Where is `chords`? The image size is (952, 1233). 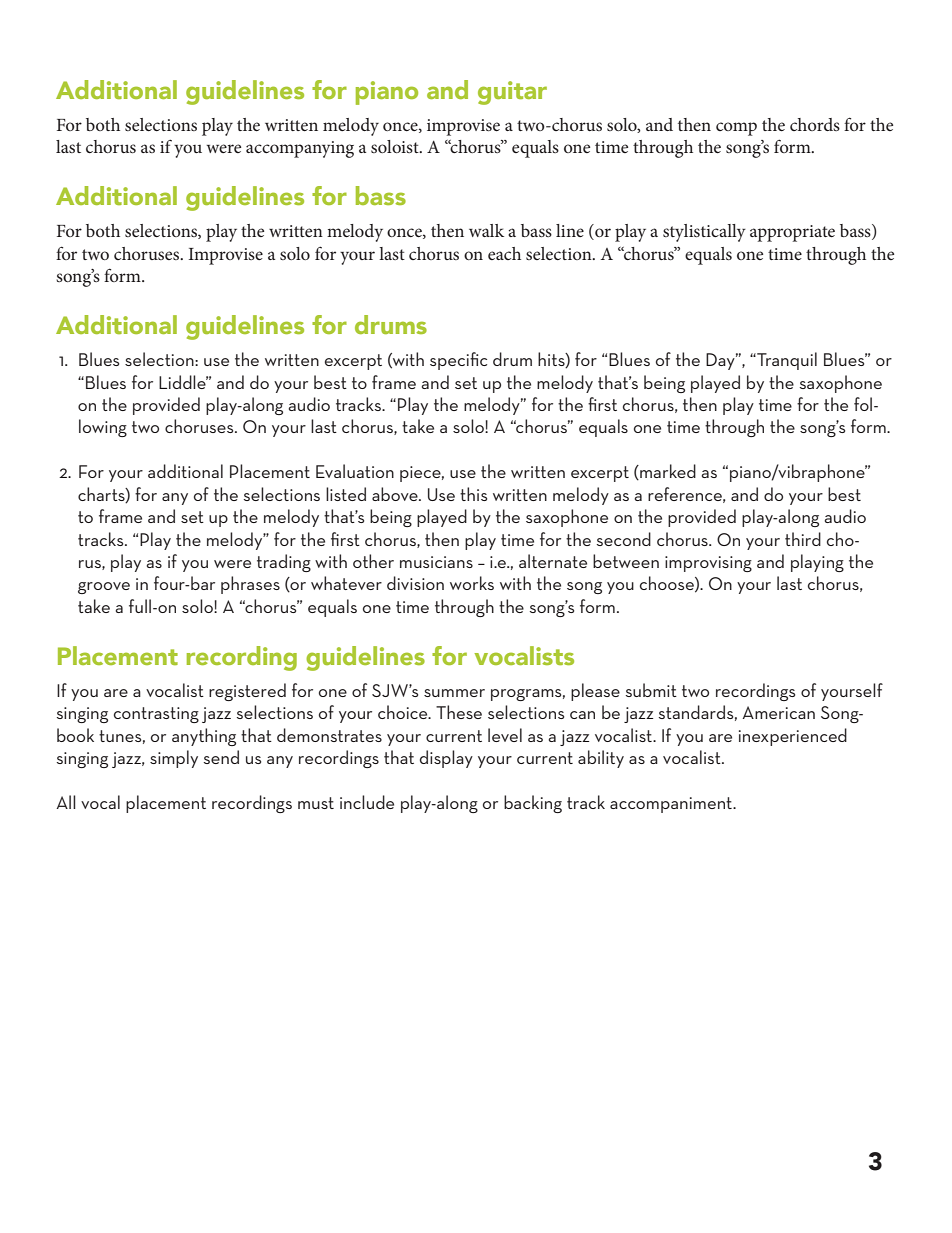 chords is located at coordinates (815, 124).
